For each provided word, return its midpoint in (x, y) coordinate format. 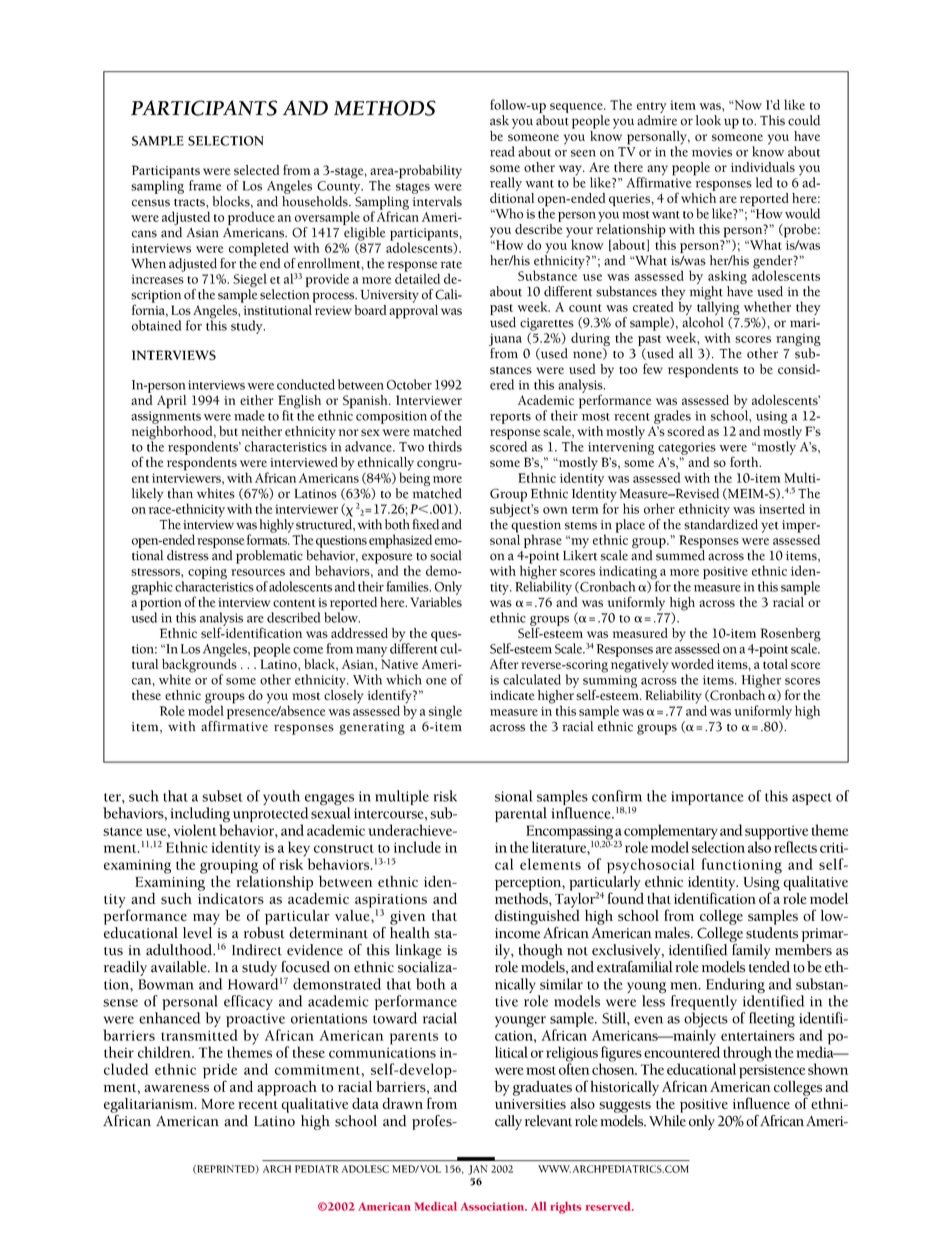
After (504, 663)
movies (712, 152)
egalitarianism (150, 1105)
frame (205, 185)
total (775, 664)
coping (207, 572)
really (506, 184)
